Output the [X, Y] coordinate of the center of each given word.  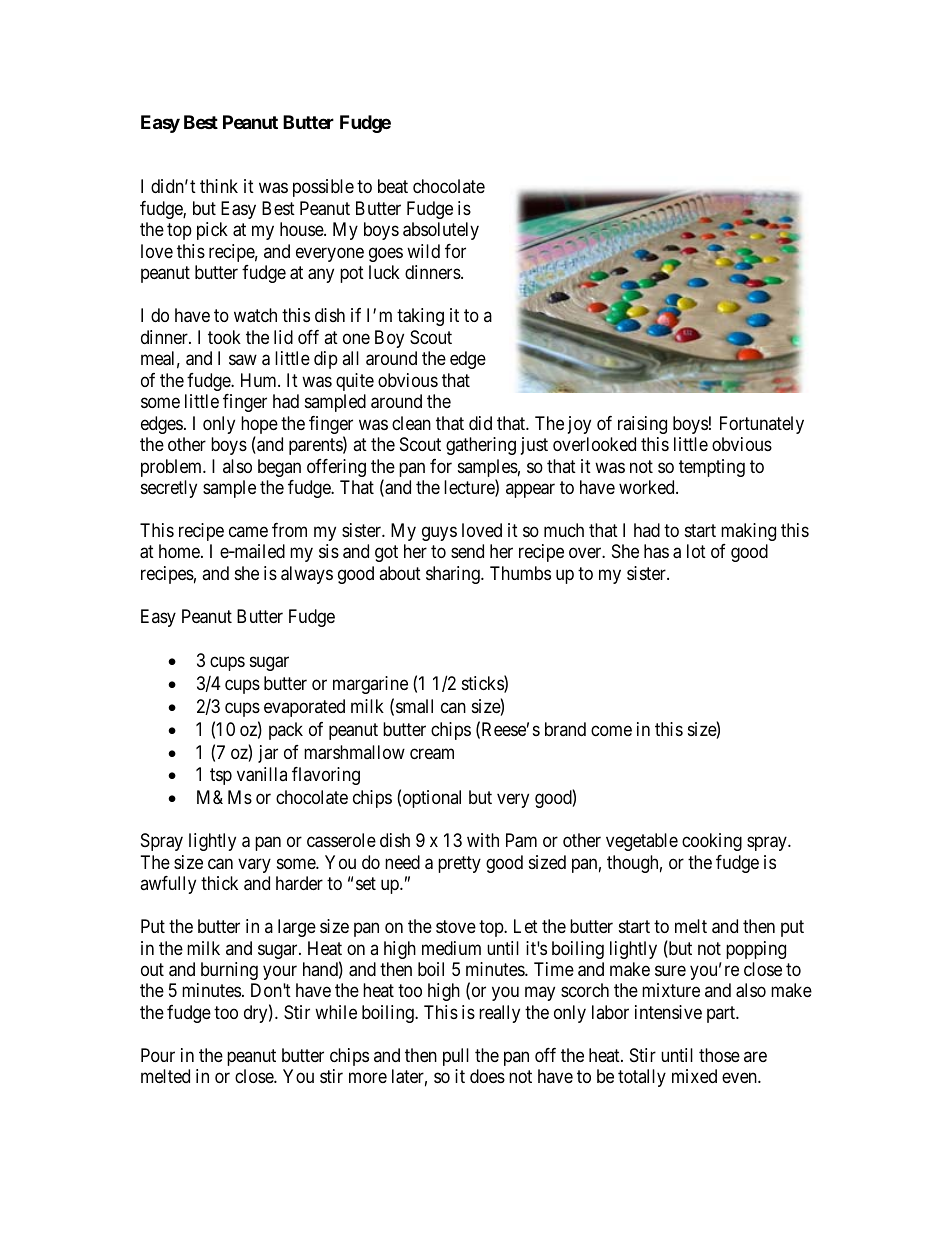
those [719, 1055]
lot [696, 551]
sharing [454, 575]
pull [456, 1057]
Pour [158, 1055]
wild [423, 251]
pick [212, 231]
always [307, 575]
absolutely [441, 231]
